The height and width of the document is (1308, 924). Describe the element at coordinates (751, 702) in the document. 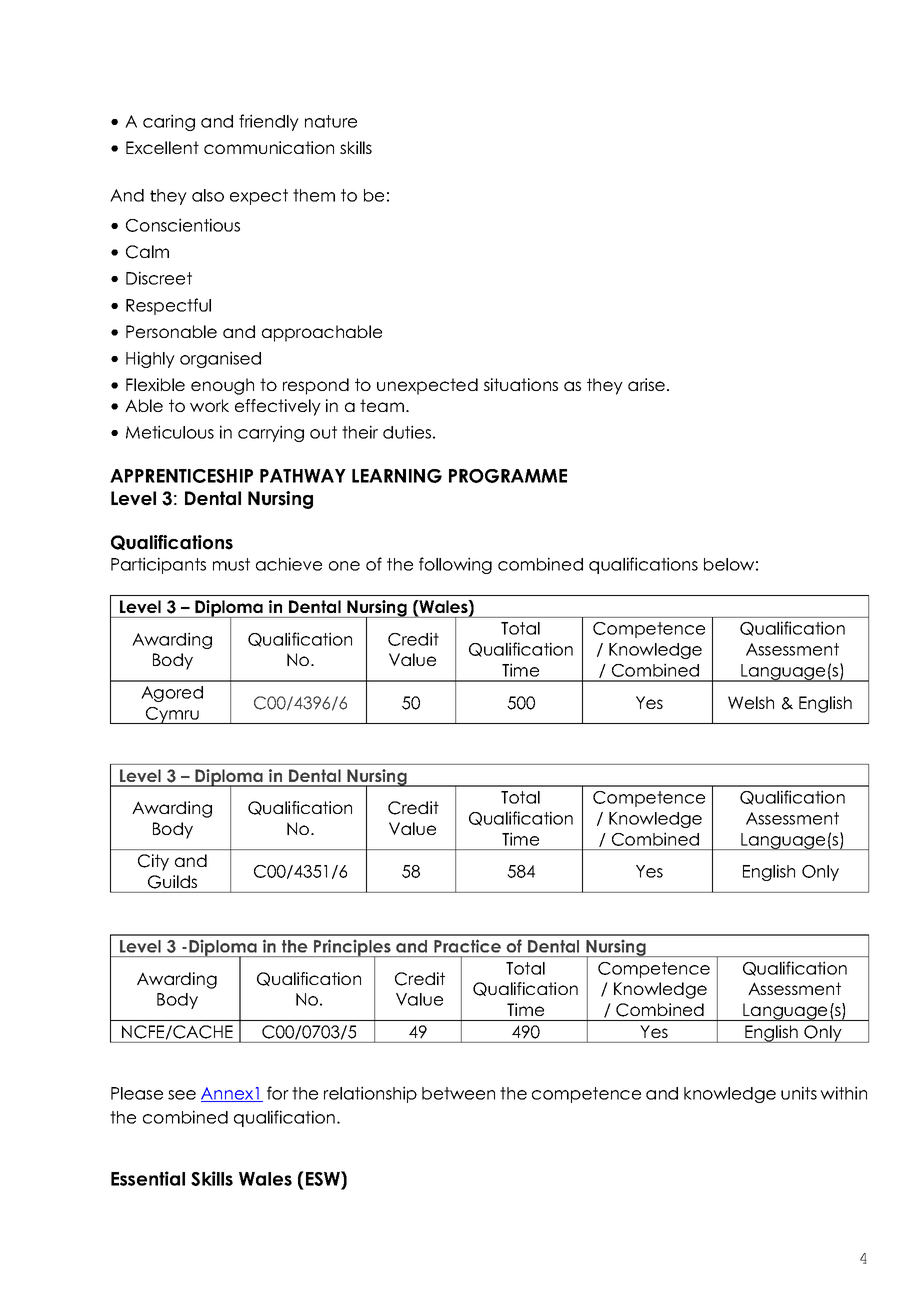

I see `Welsh` at that location.
